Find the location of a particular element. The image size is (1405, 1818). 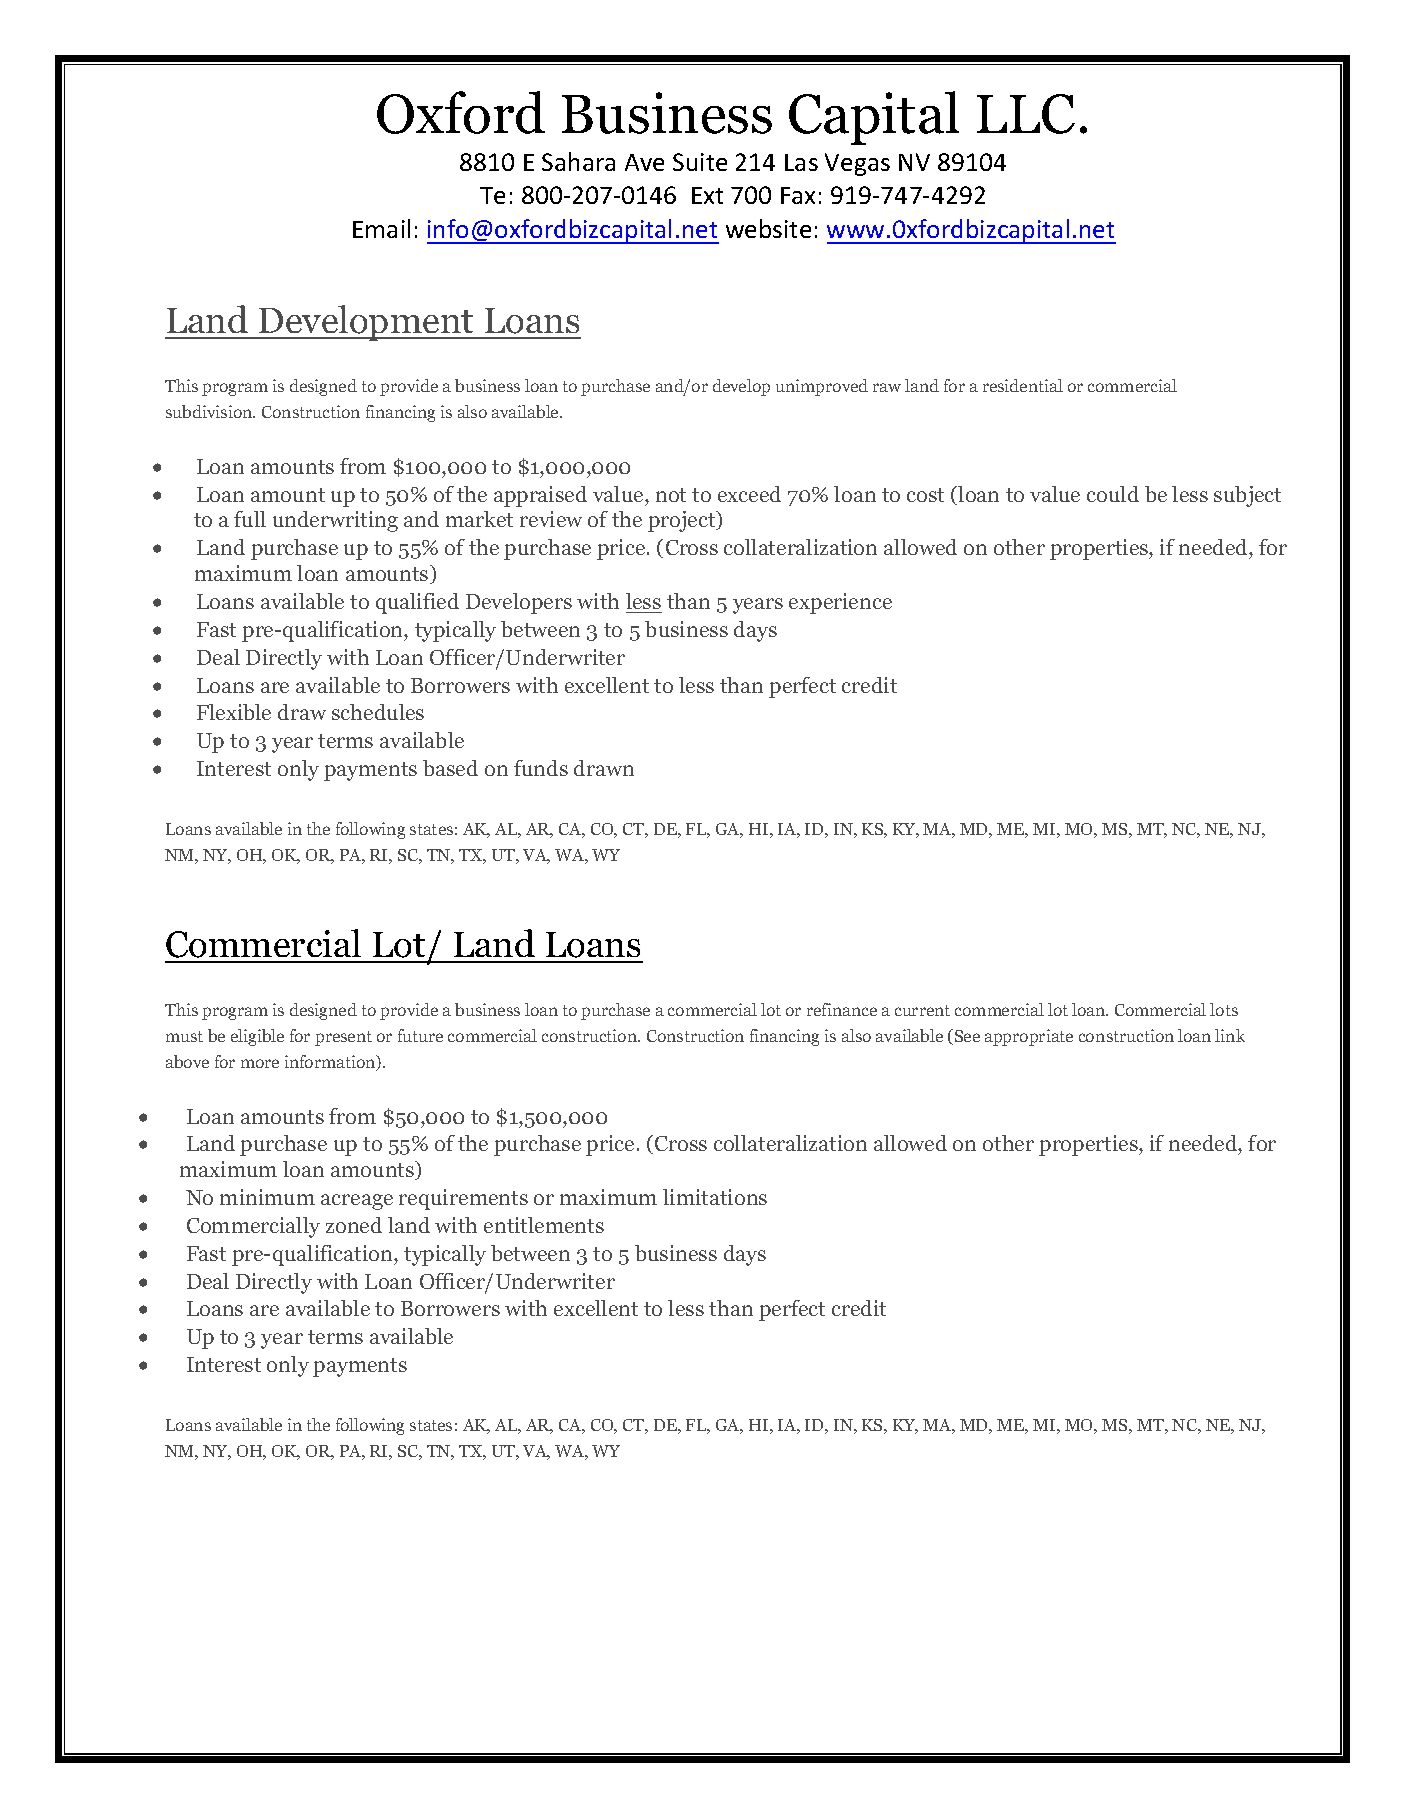

minimum is located at coordinates (267, 1197).
